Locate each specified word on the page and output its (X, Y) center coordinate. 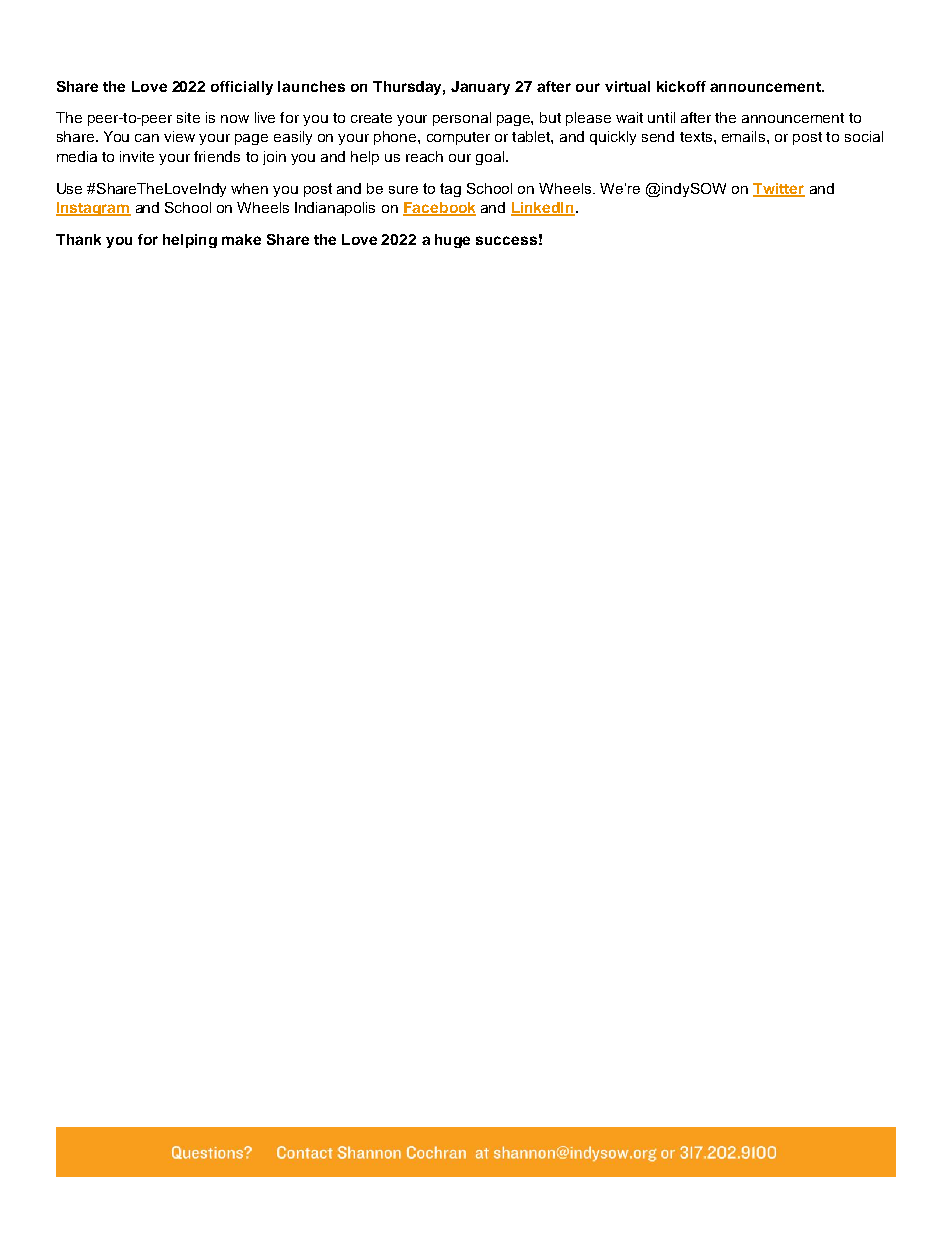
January (480, 88)
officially (242, 88)
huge (452, 241)
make (241, 239)
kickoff (681, 86)
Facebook (439, 209)
